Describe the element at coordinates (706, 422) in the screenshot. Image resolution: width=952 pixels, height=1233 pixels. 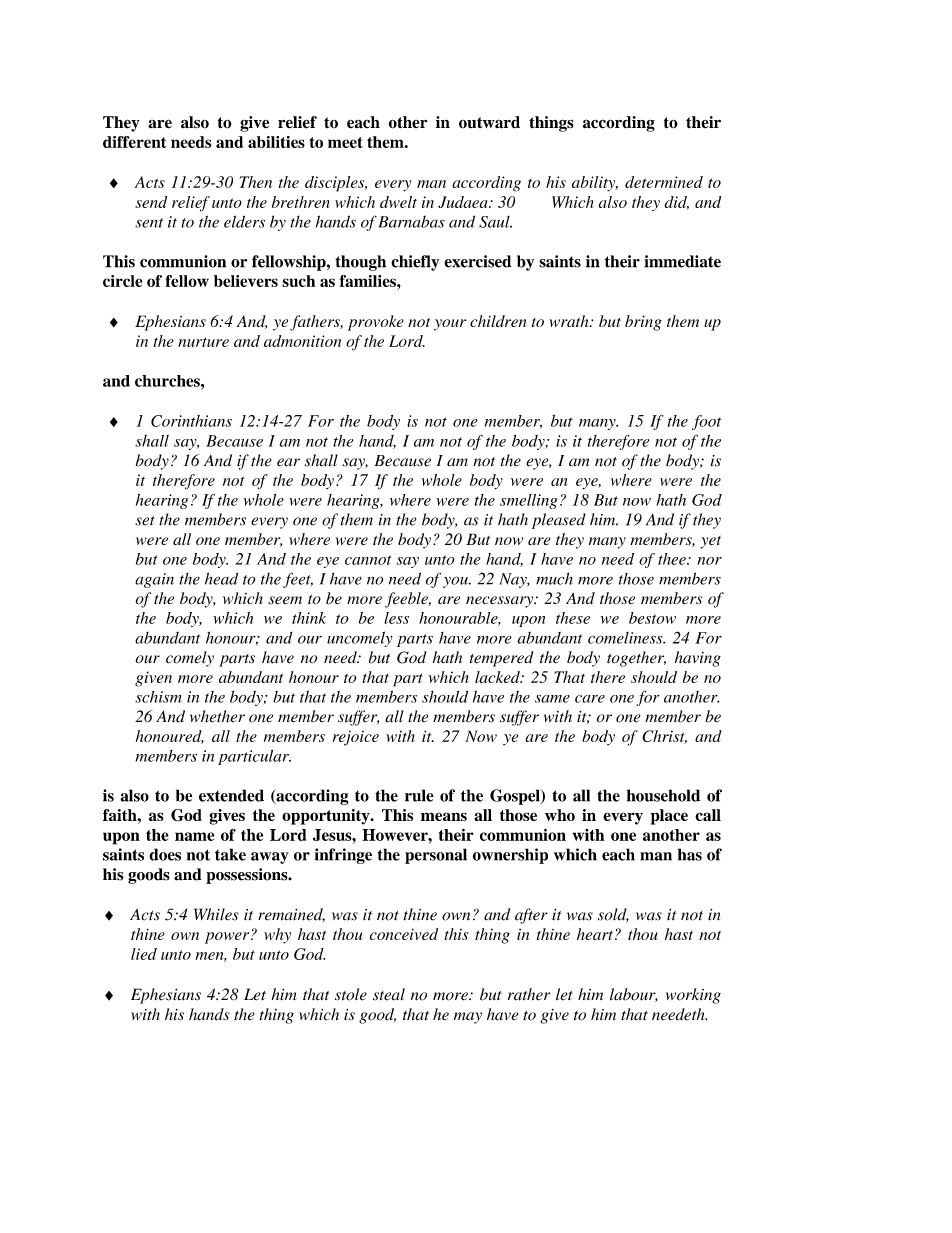
I see `foot` at that location.
